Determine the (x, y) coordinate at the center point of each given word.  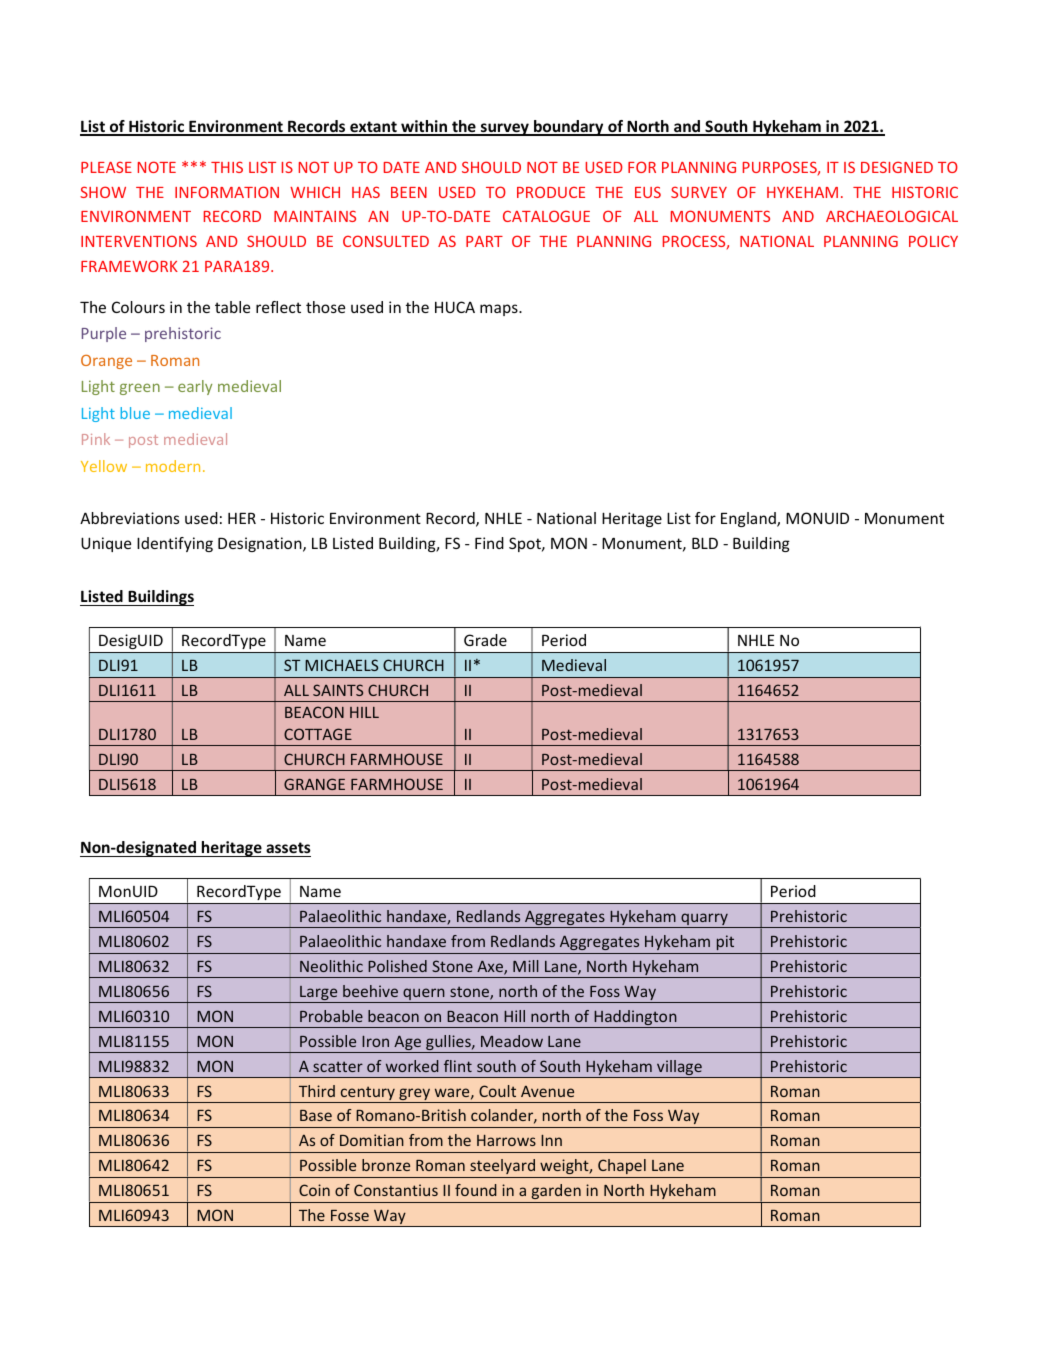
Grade (485, 640)
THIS (227, 167)
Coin (314, 1190)
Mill (526, 966)
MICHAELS (341, 665)
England (749, 519)
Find (489, 543)
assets (288, 847)
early (195, 387)
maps (500, 310)
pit (725, 942)
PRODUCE (551, 192)
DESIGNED (897, 167)
